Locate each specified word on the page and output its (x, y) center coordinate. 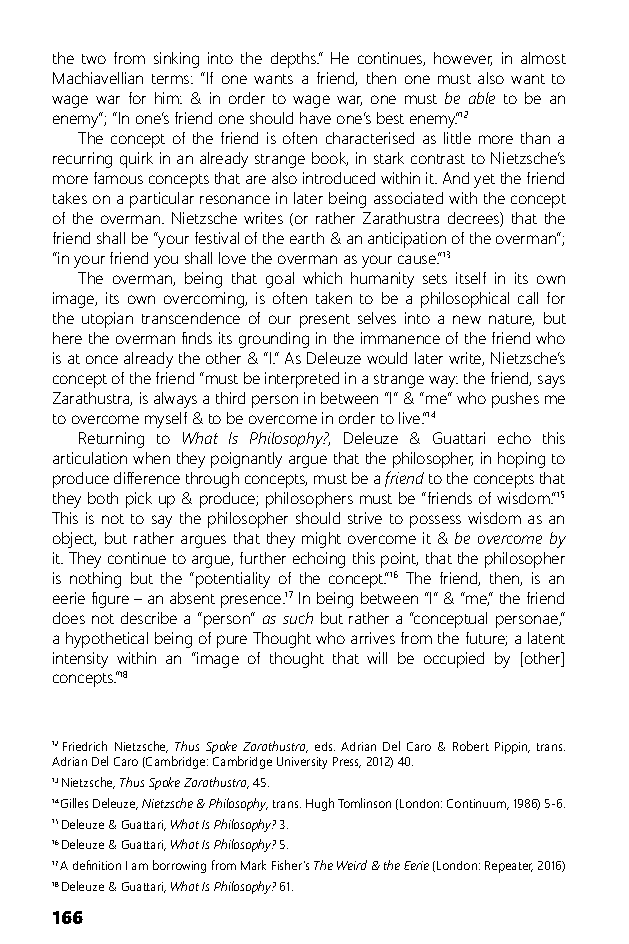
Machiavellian (98, 78)
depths (295, 60)
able (482, 98)
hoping (521, 460)
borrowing (179, 866)
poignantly (246, 460)
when (151, 458)
